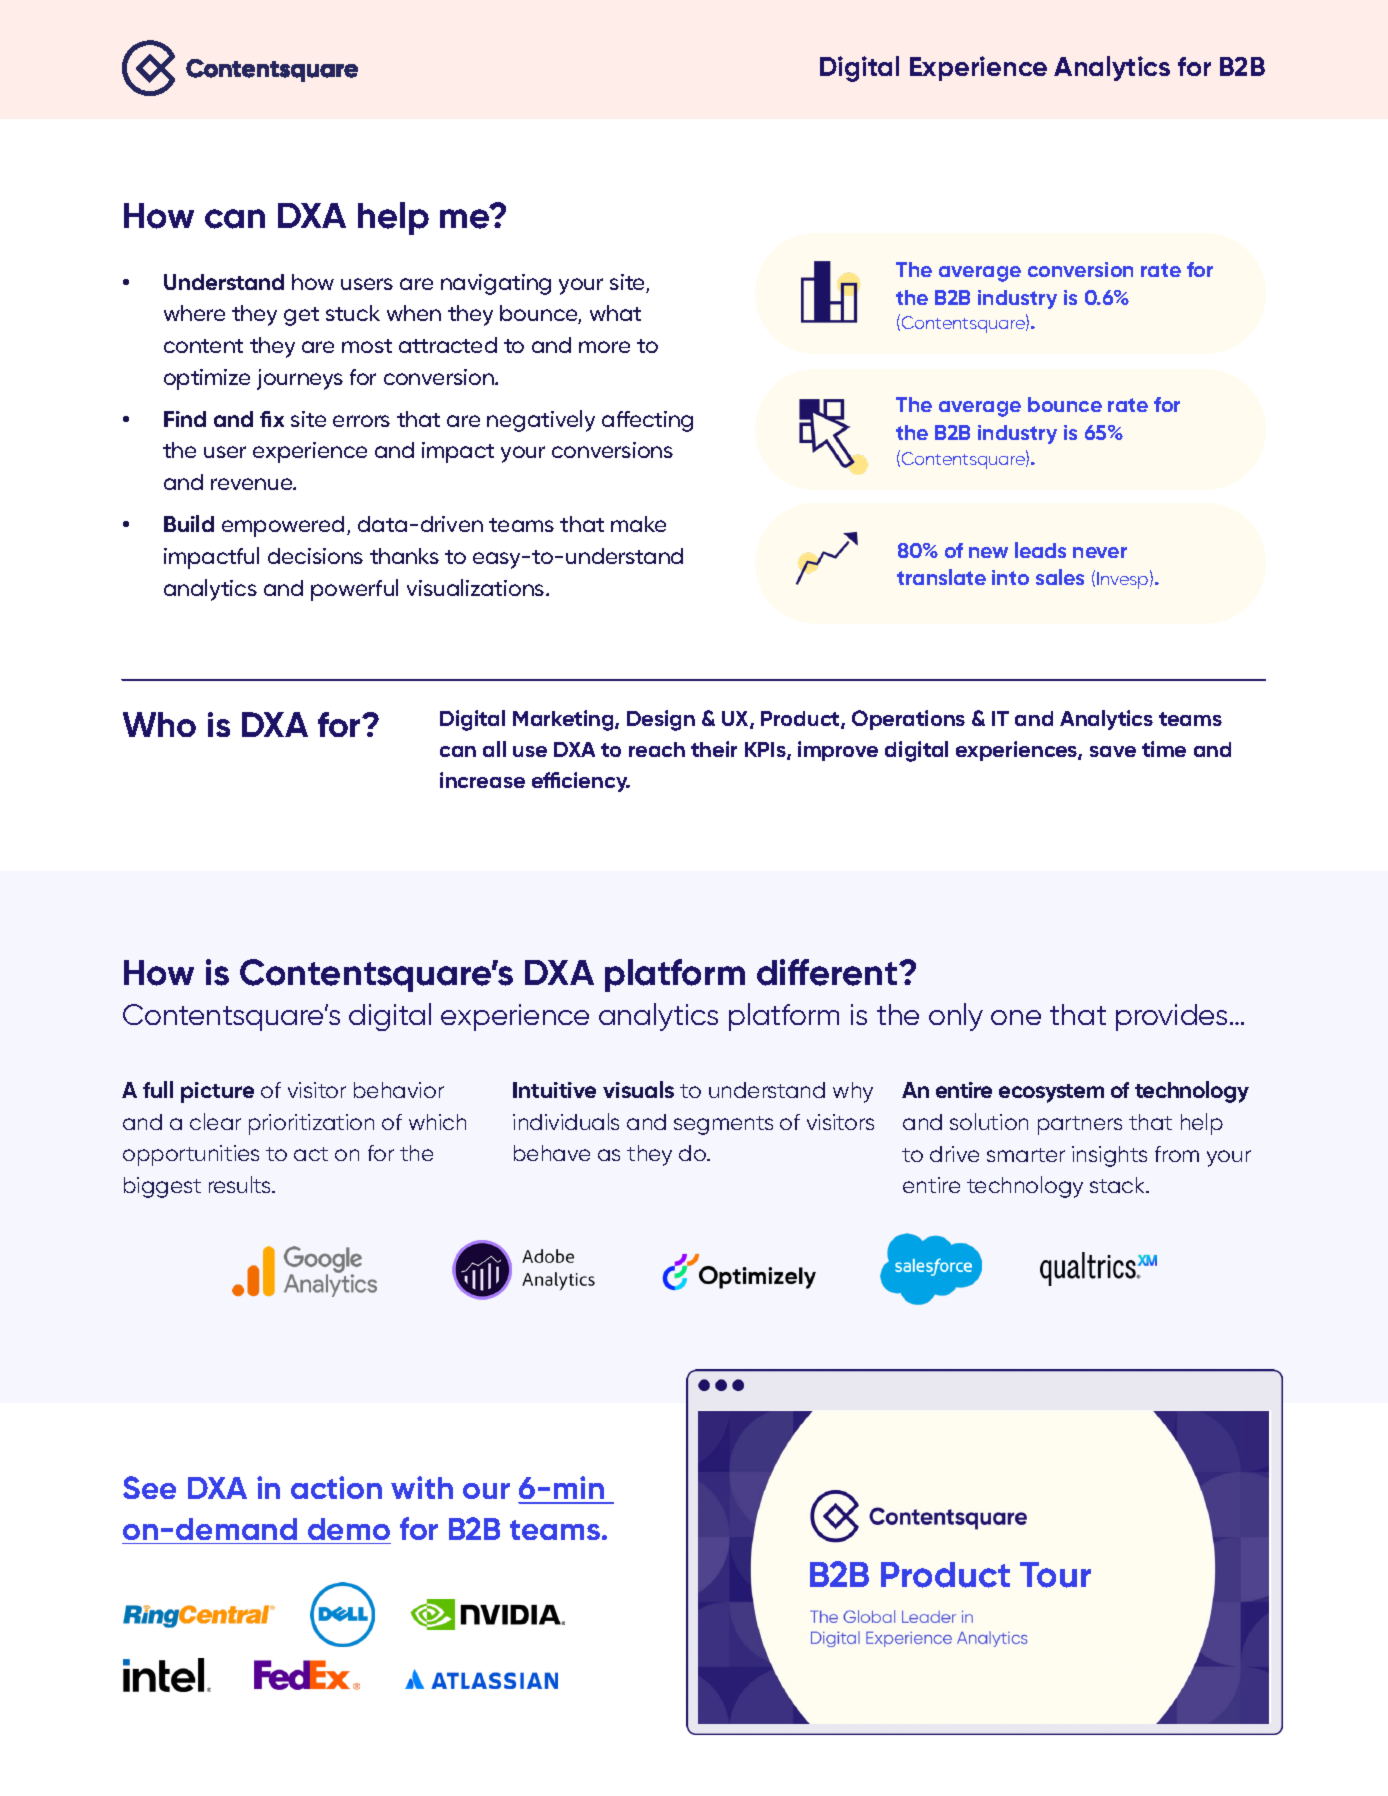 This document has width=1388, height=1796. What do you see at coordinates (723, 1125) in the document?
I see `segments` at bounding box center [723, 1125].
